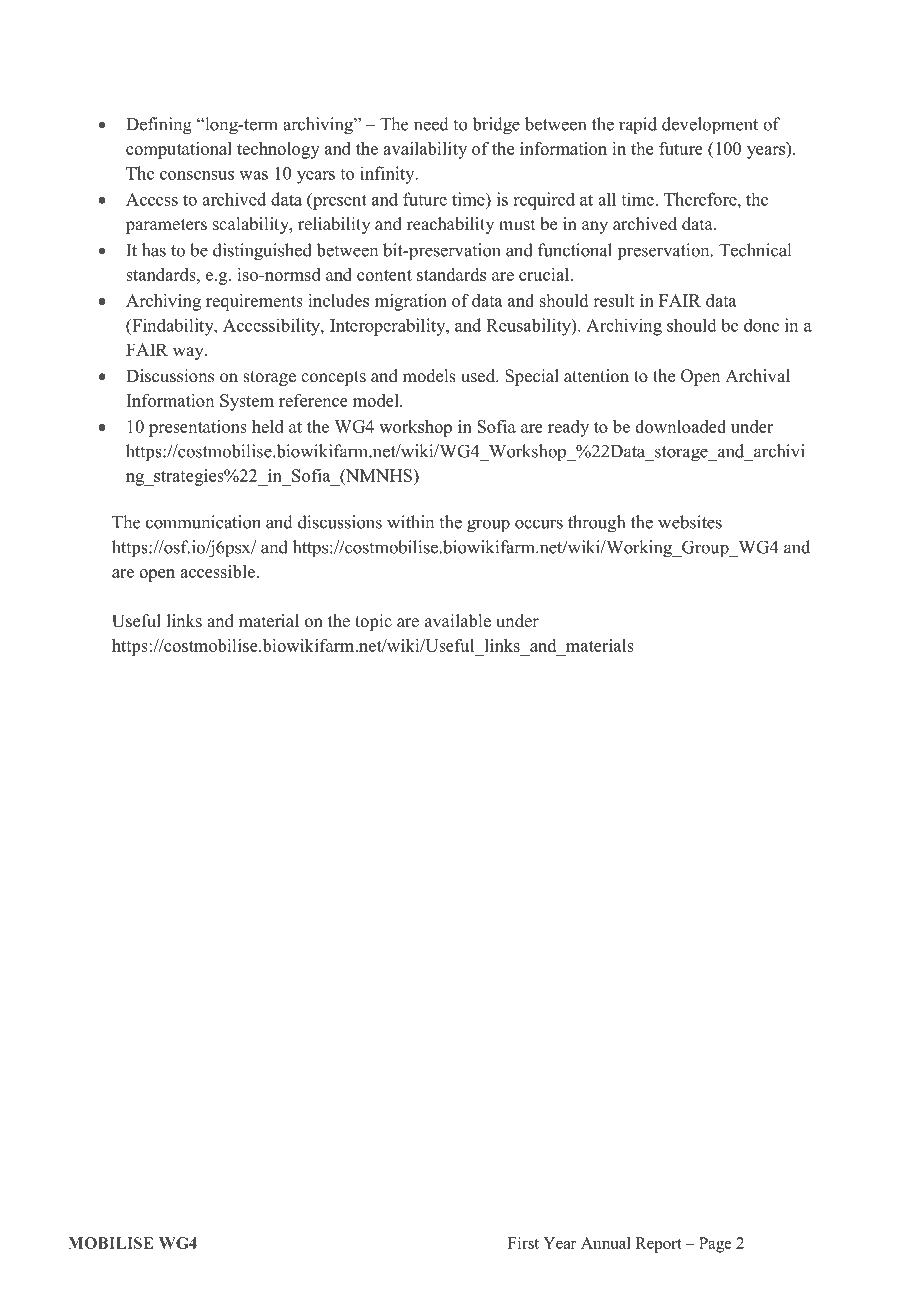 This screenshot has width=924, height=1308. What do you see at coordinates (425, 150) in the screenshot?
I see `availability` at bounding box center [425, 150].
